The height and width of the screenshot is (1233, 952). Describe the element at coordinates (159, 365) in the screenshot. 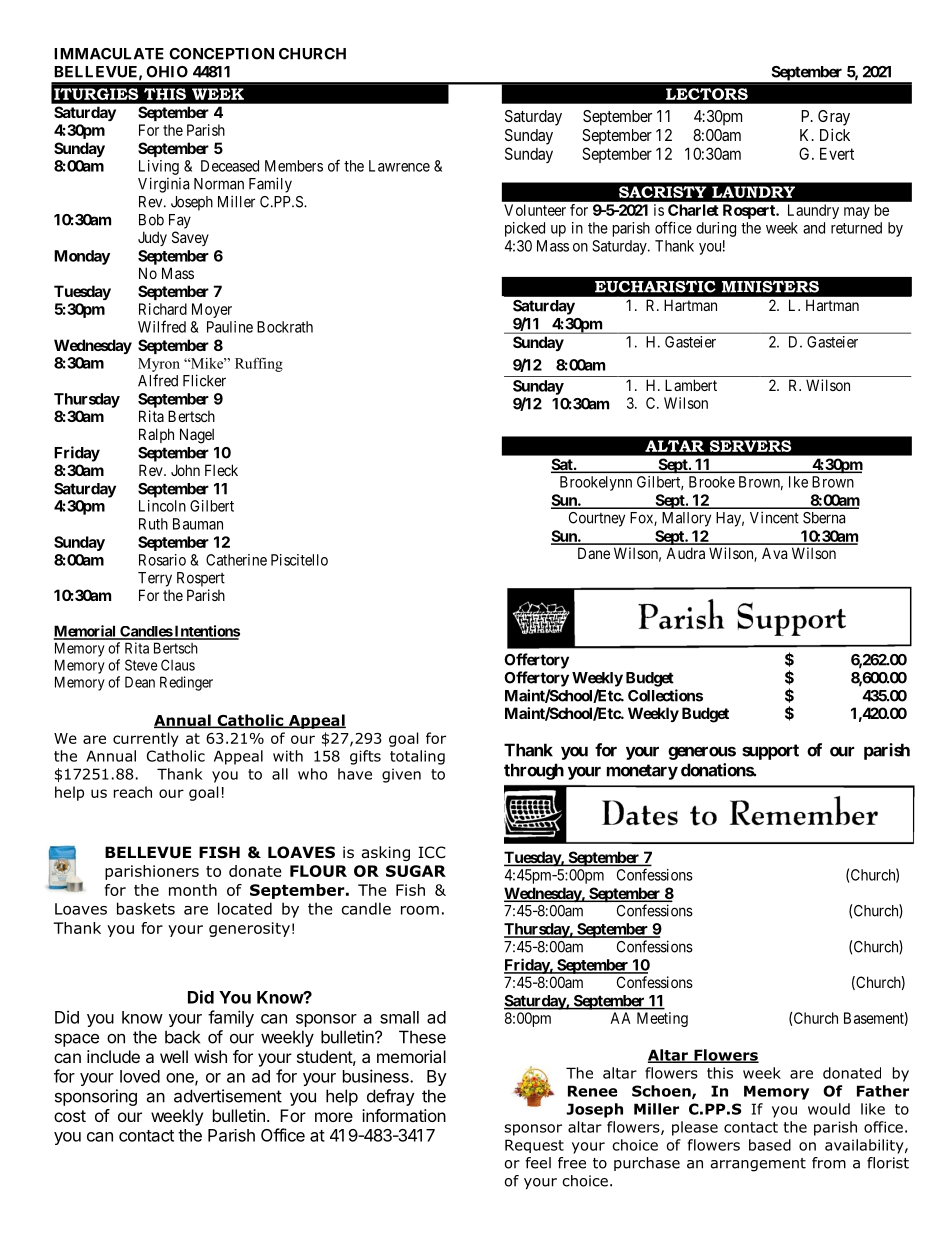

I see `Myron` at that location.
